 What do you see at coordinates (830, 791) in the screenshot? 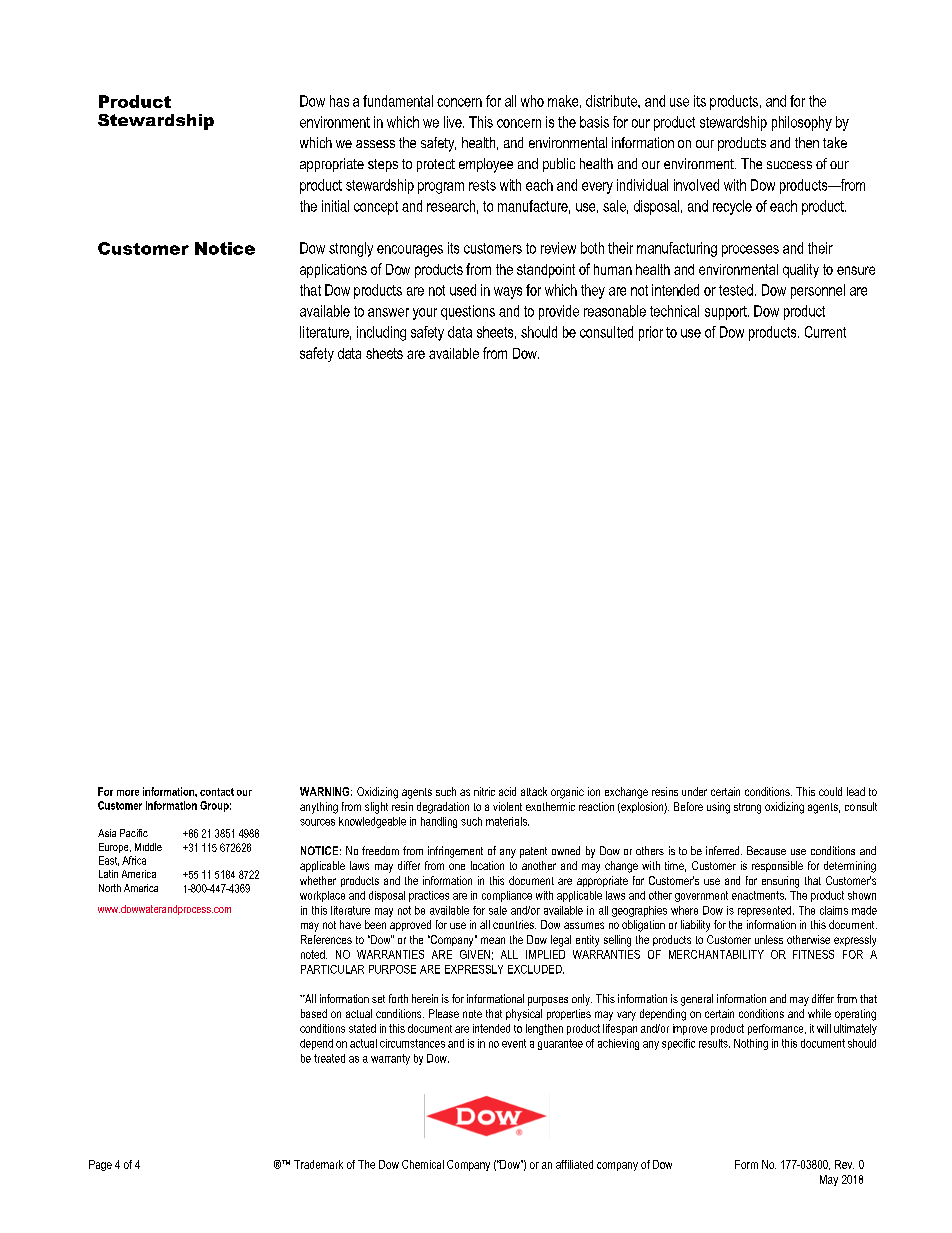
I see `could` at bounding box center [830, 791].
